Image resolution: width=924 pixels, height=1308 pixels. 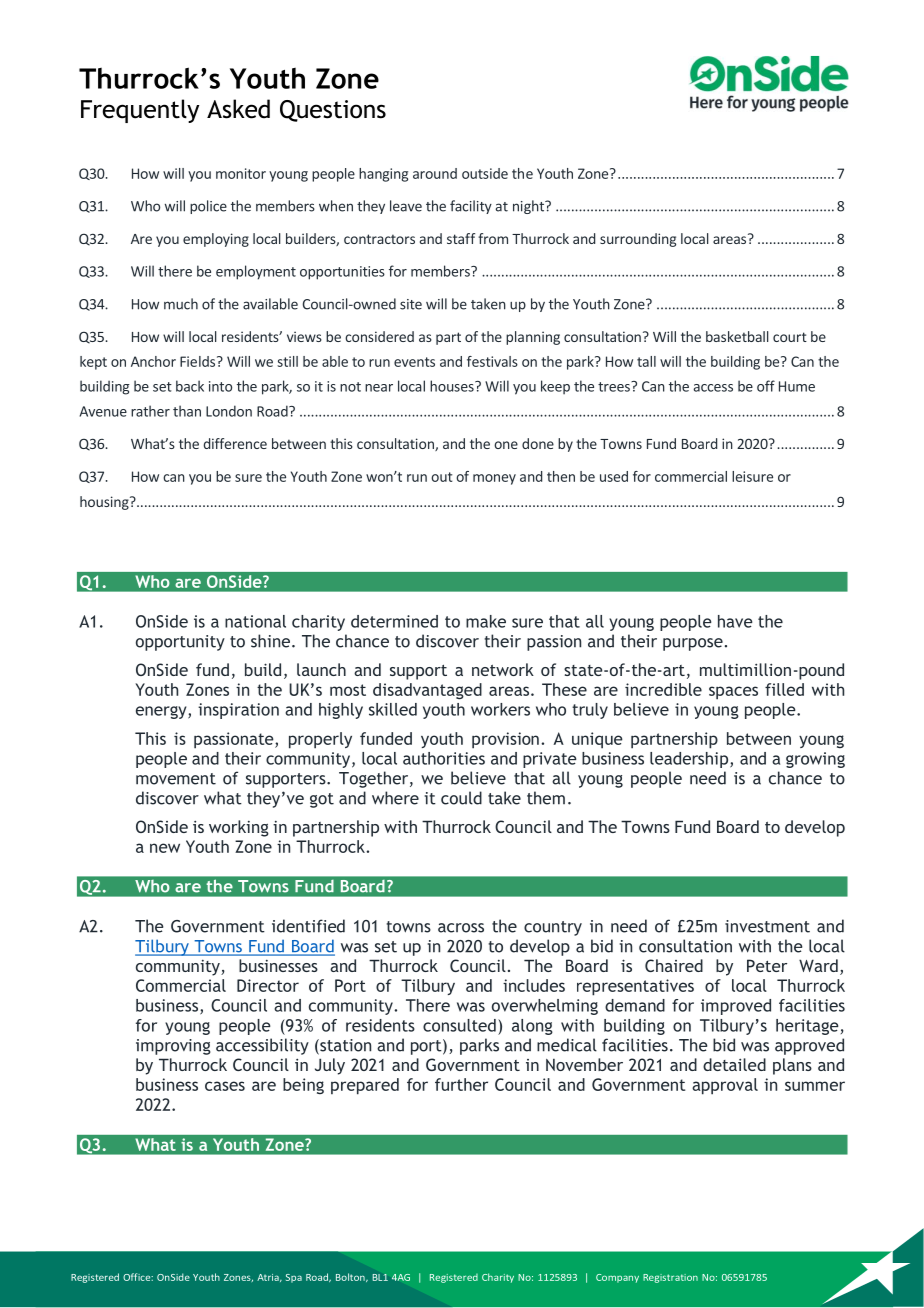 I want to click on movement, so click(x=176, y=779).
